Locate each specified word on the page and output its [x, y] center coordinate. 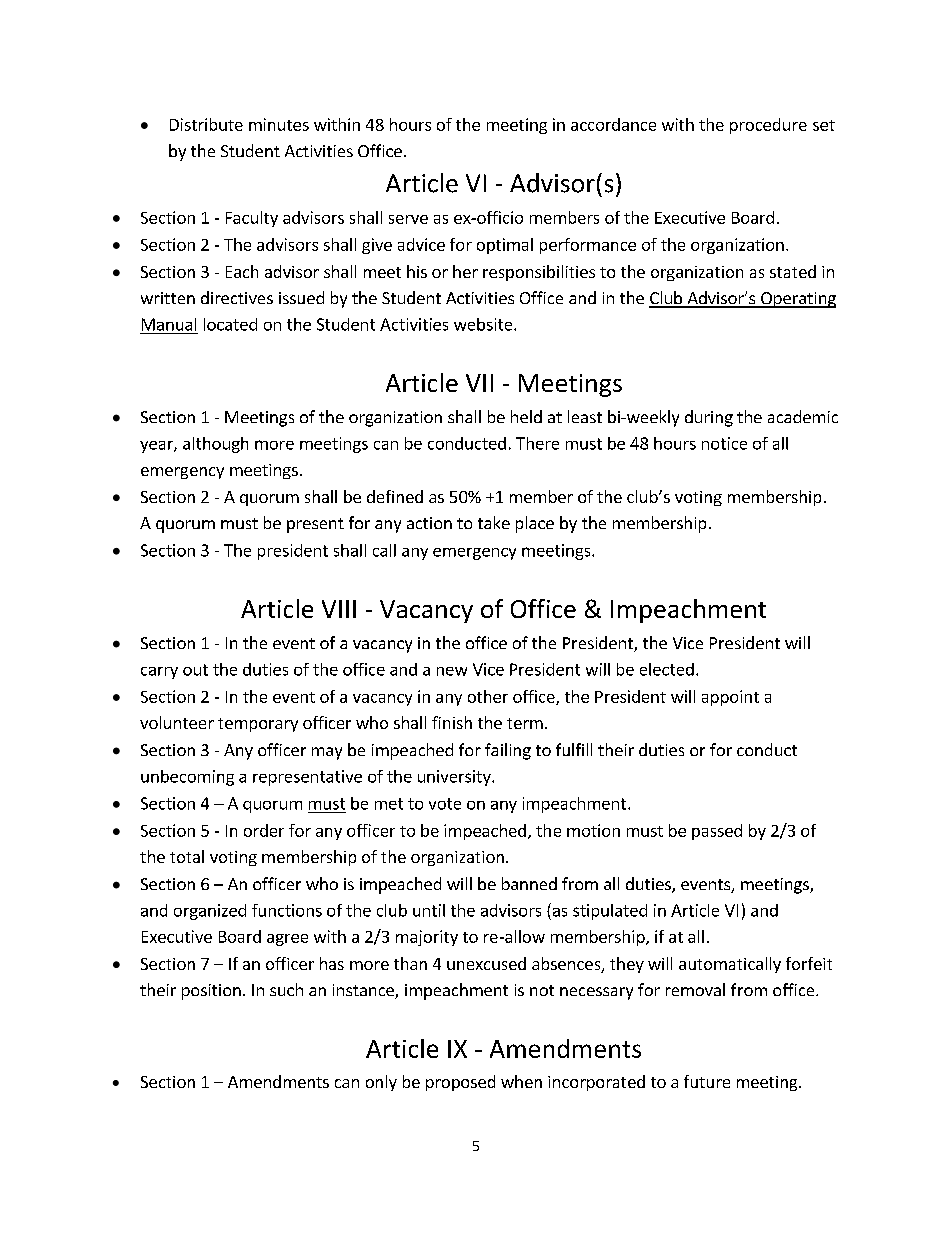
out [195, 670]
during [709, 418]
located [230, 324]
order [264, 830]
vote [445, 804]
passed [717, 832]
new [452, 671]
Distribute [206, 124]
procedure [768, 126]
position [211, 992]
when [521, 1081]
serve [408, 219]
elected [667, 669]
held [526, 416]
